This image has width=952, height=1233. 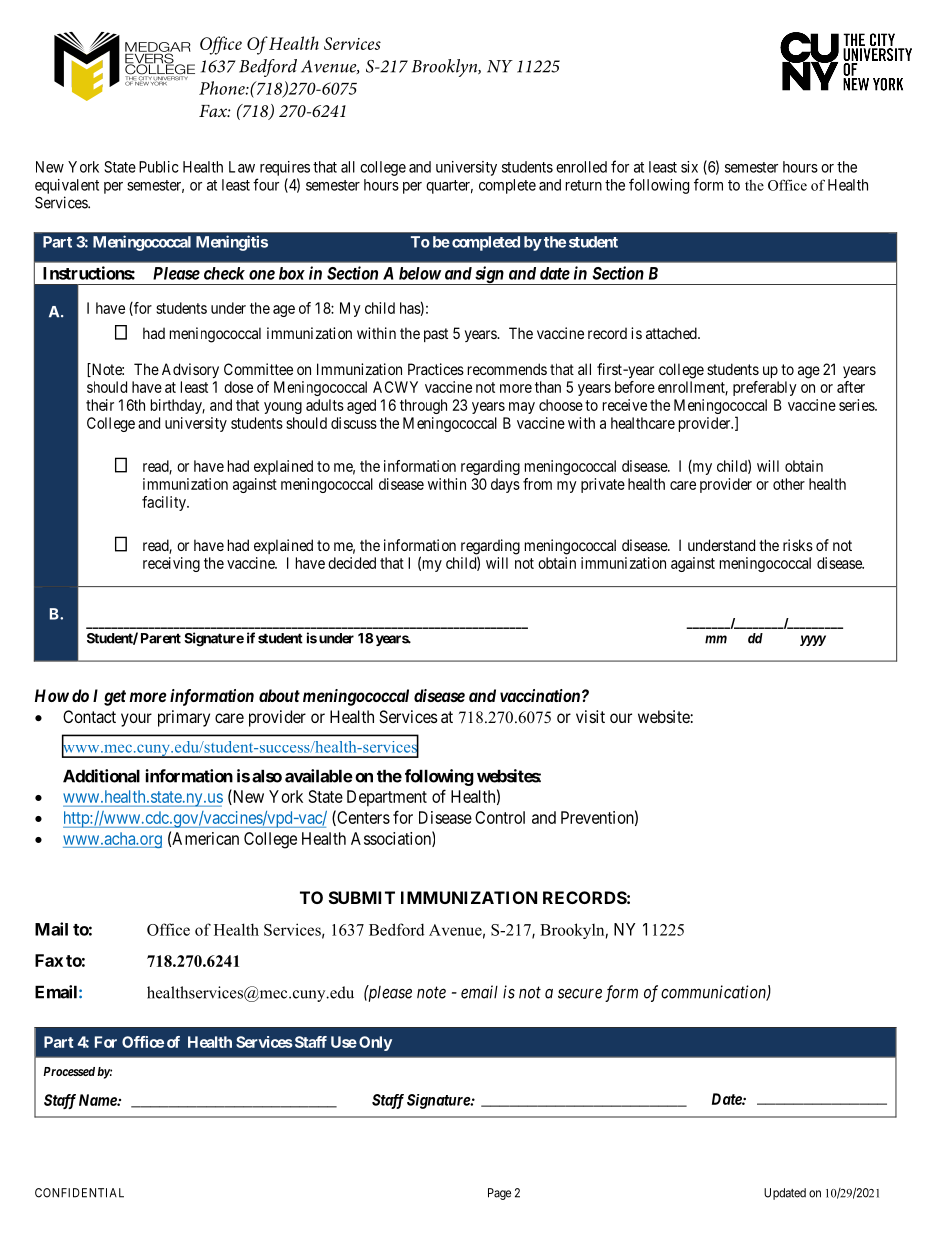 What do you see at coordinates (505, 485) in the image?
I see `days` at bounding box center [505, 485].
